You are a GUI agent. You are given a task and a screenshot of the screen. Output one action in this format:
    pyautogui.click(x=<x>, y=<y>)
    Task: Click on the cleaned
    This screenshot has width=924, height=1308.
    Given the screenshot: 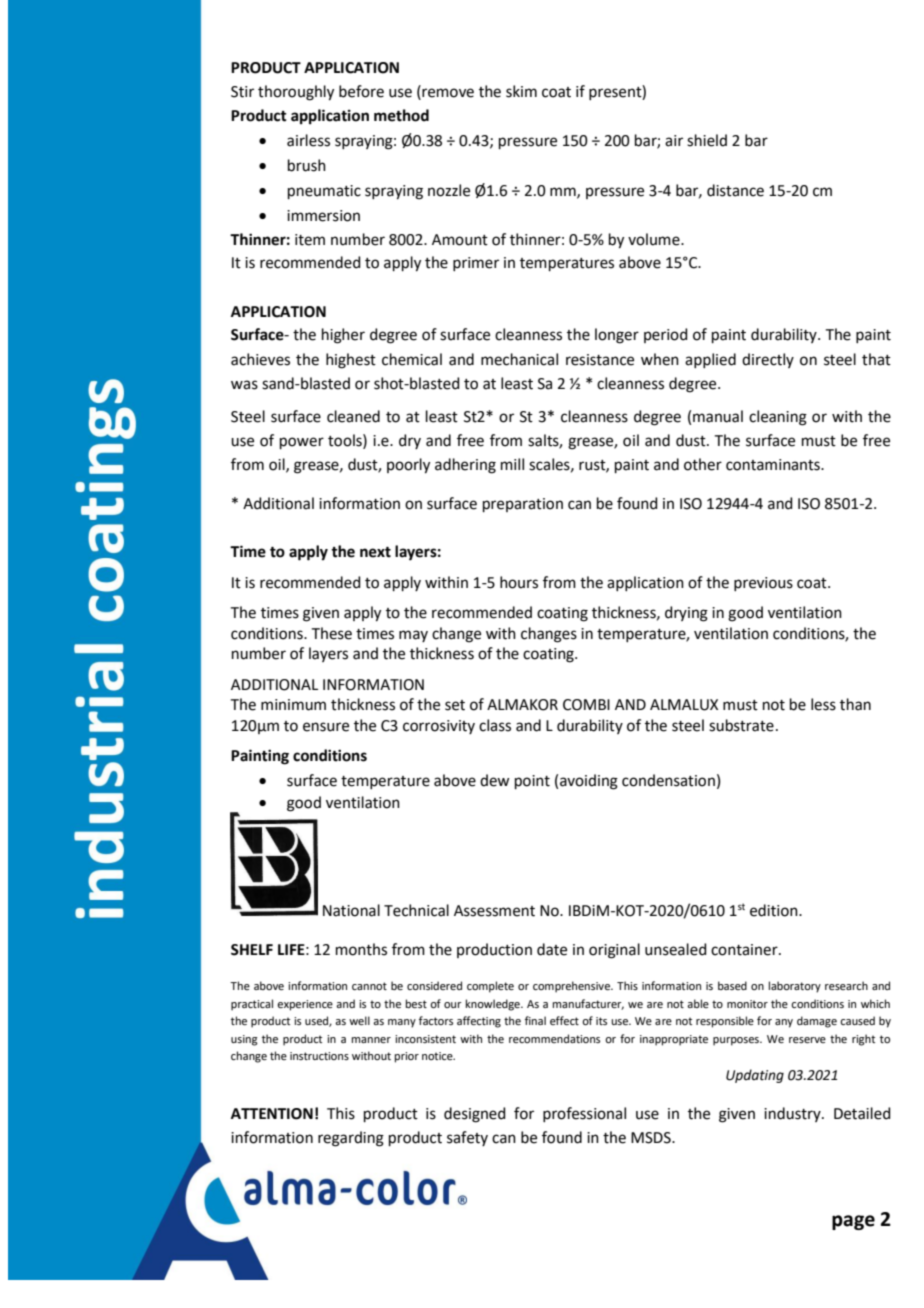 What is the action you would take?
    pyautogui.click(x=353, y=416)
